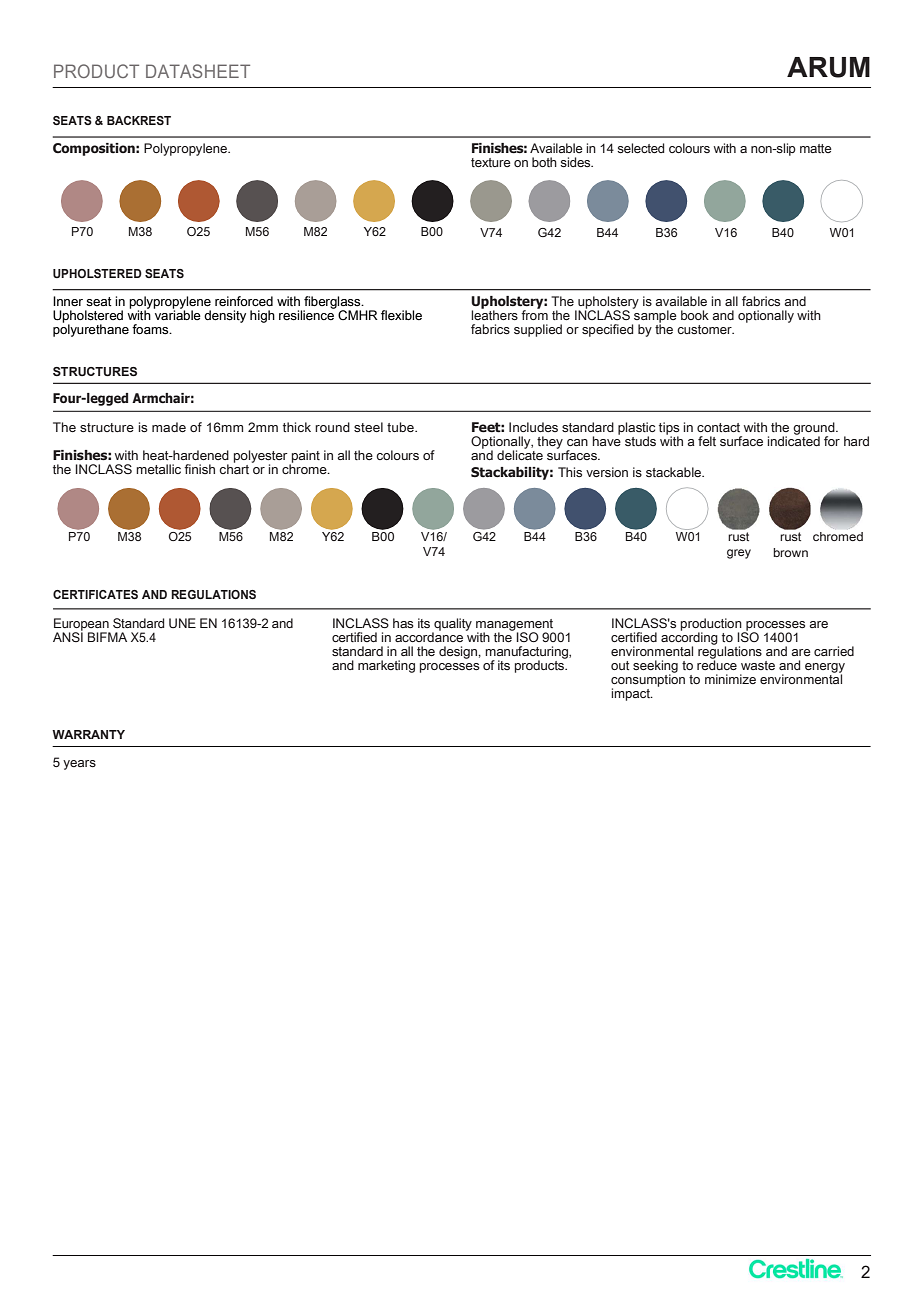  What do you see at coordinates (739, 554) in the page?
I see `grey` at bounding box center [739, 554].
